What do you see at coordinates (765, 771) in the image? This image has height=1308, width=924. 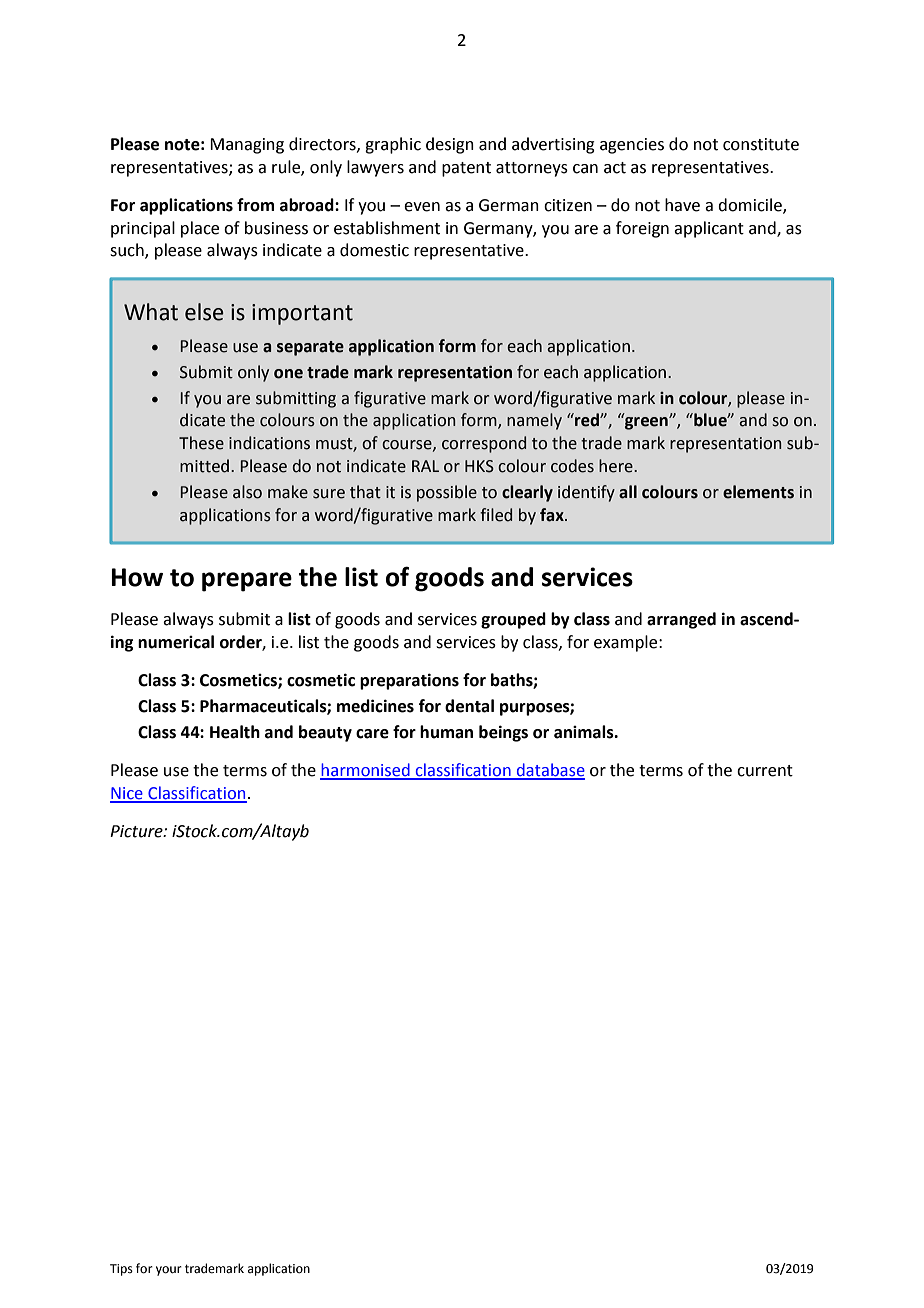 I see `current` at bounding box center [765, 771].
